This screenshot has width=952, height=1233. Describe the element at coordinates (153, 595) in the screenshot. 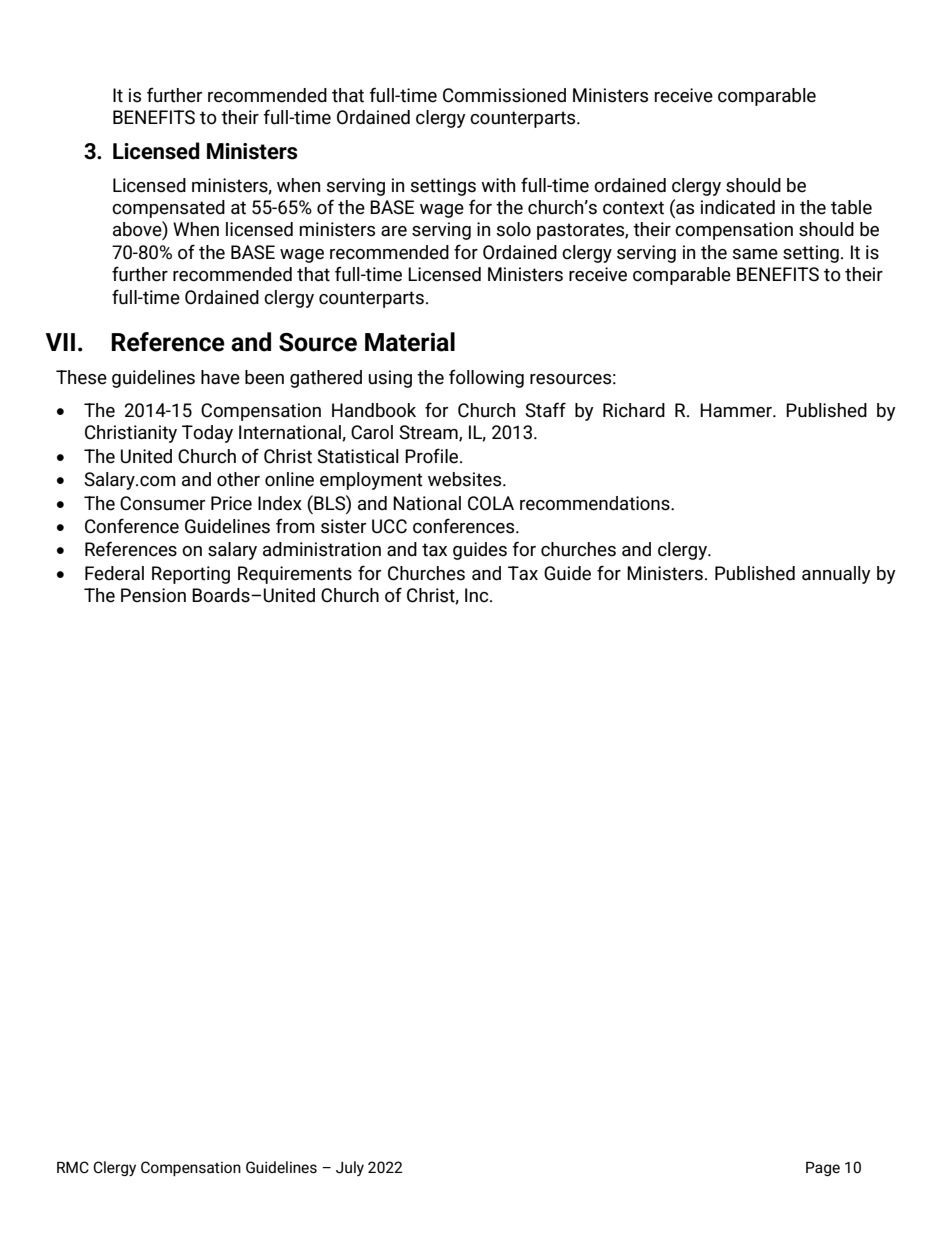

I see `Pension` at that location.
